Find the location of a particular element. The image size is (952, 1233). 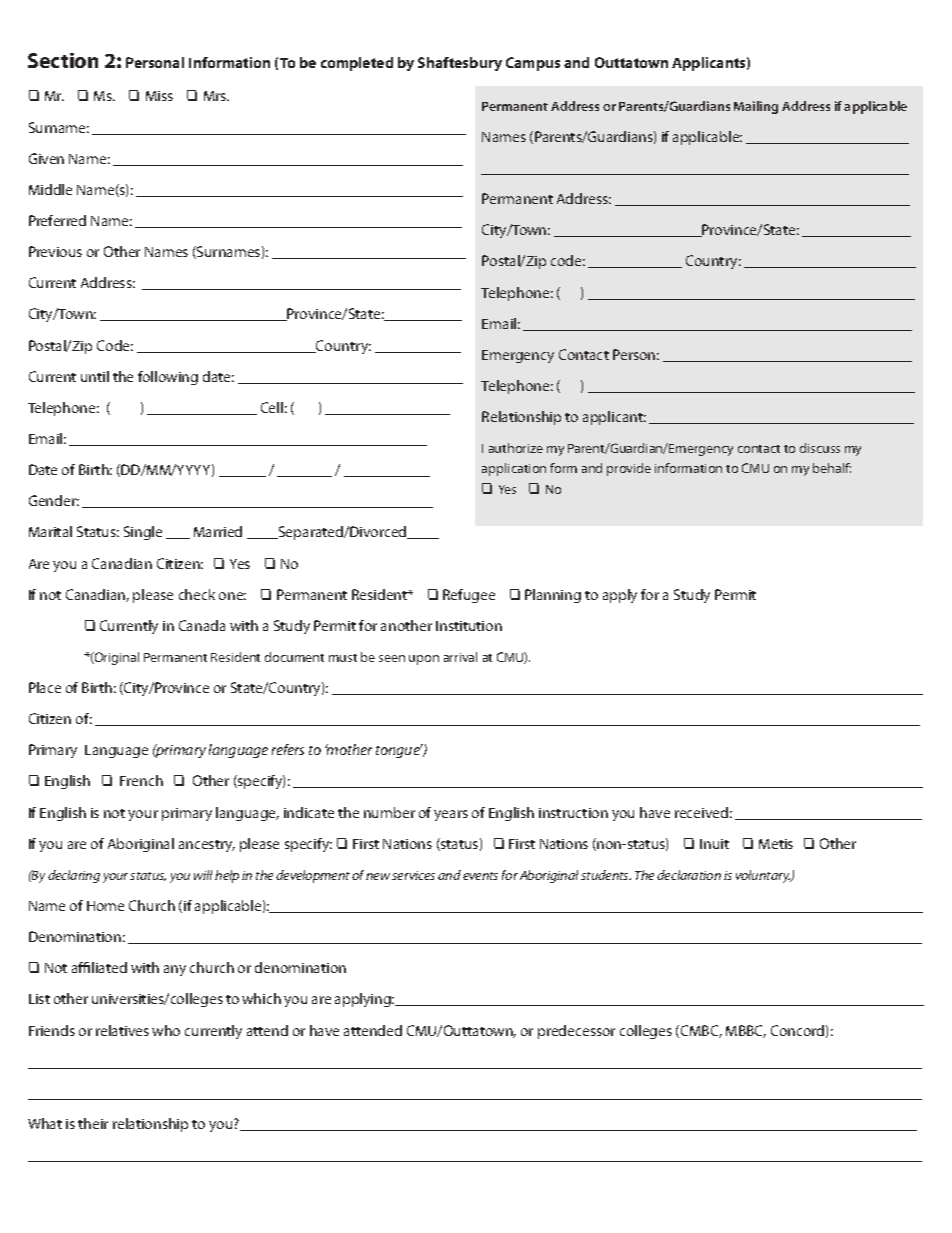

Miss is located at coordinates (159, 96).
